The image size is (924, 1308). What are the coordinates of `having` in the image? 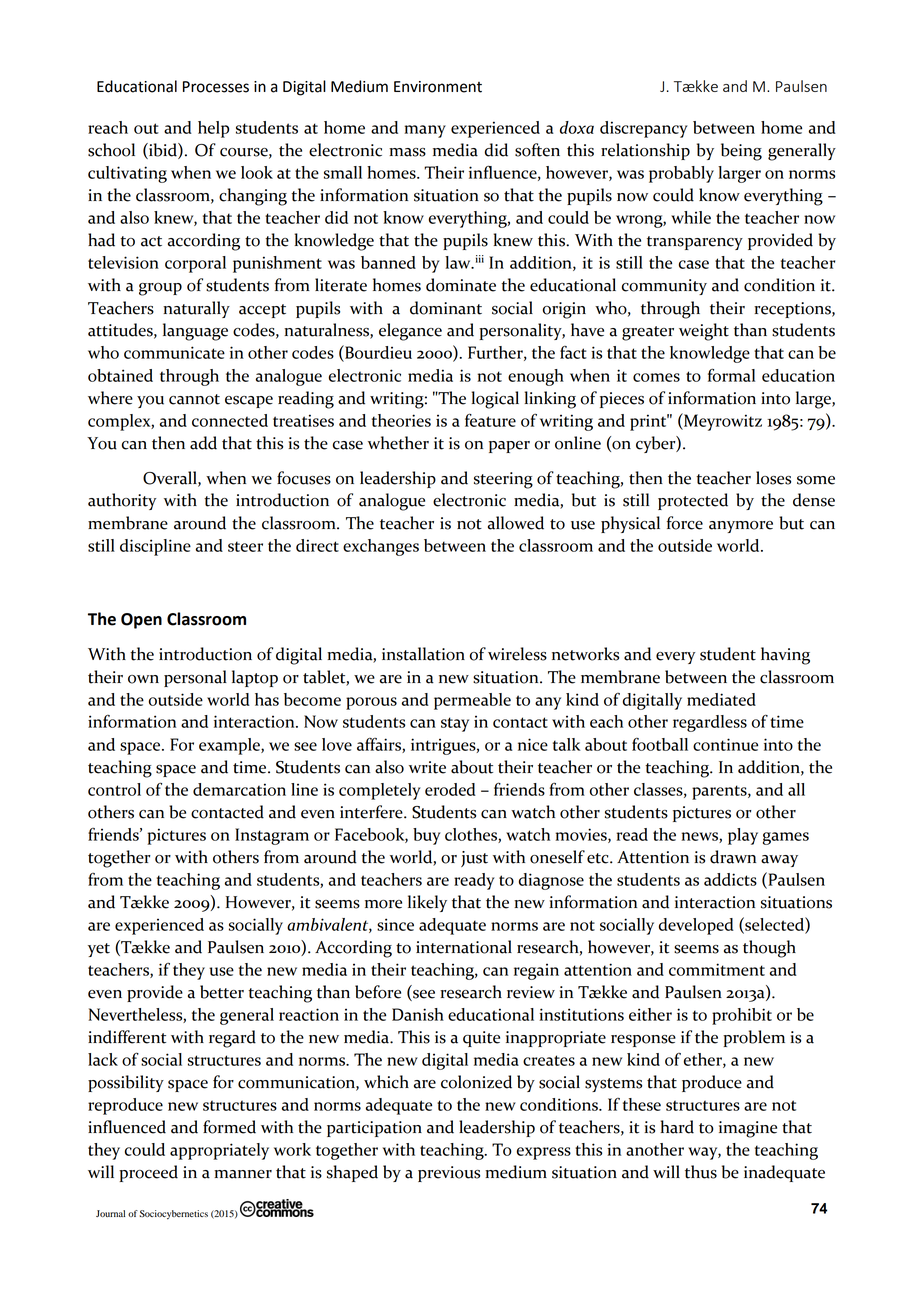 It's located at (785, 656).
